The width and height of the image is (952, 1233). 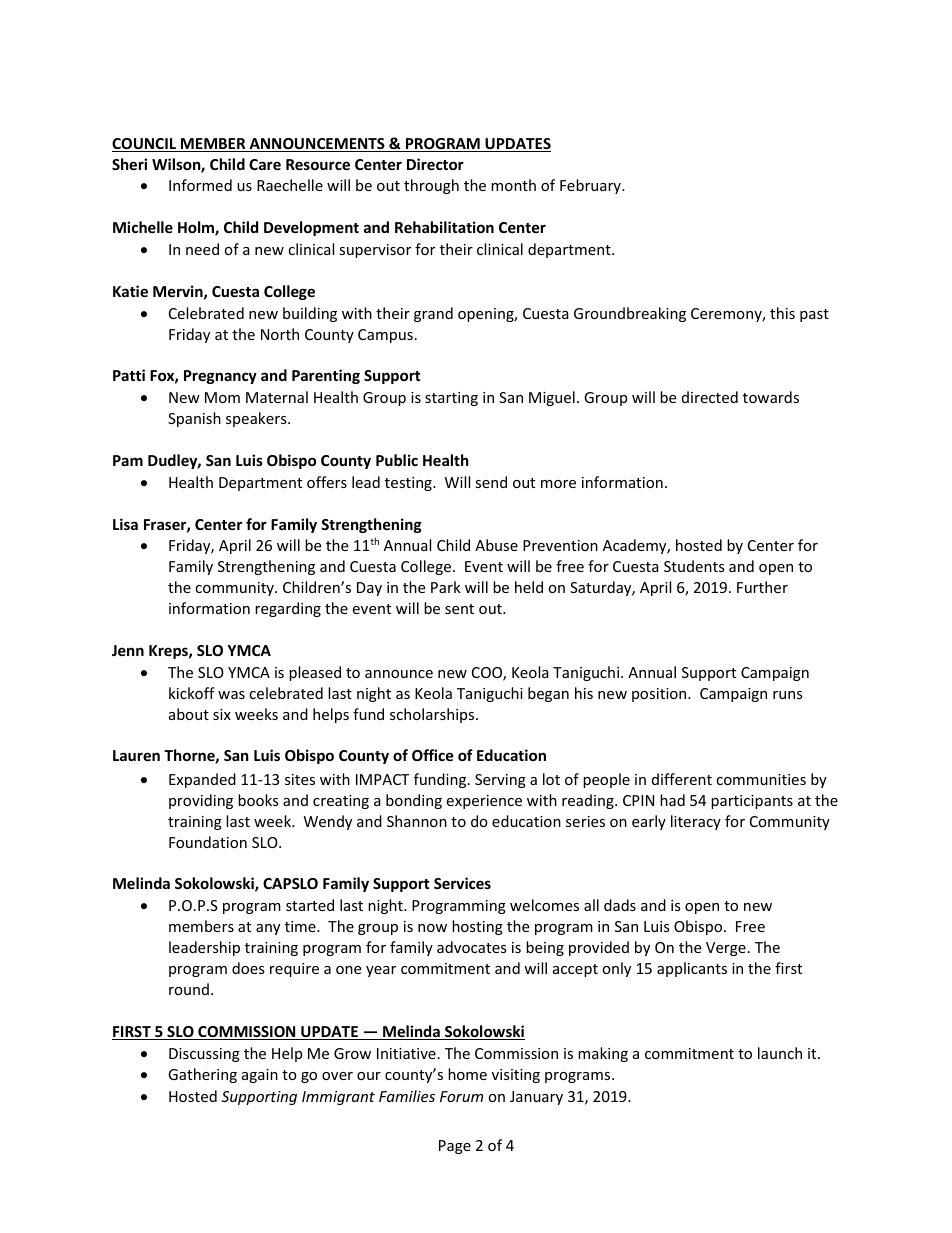 What do you see at coordinates (761, 779) in the image?
I see `communities` at bounding box center [761, 779].
